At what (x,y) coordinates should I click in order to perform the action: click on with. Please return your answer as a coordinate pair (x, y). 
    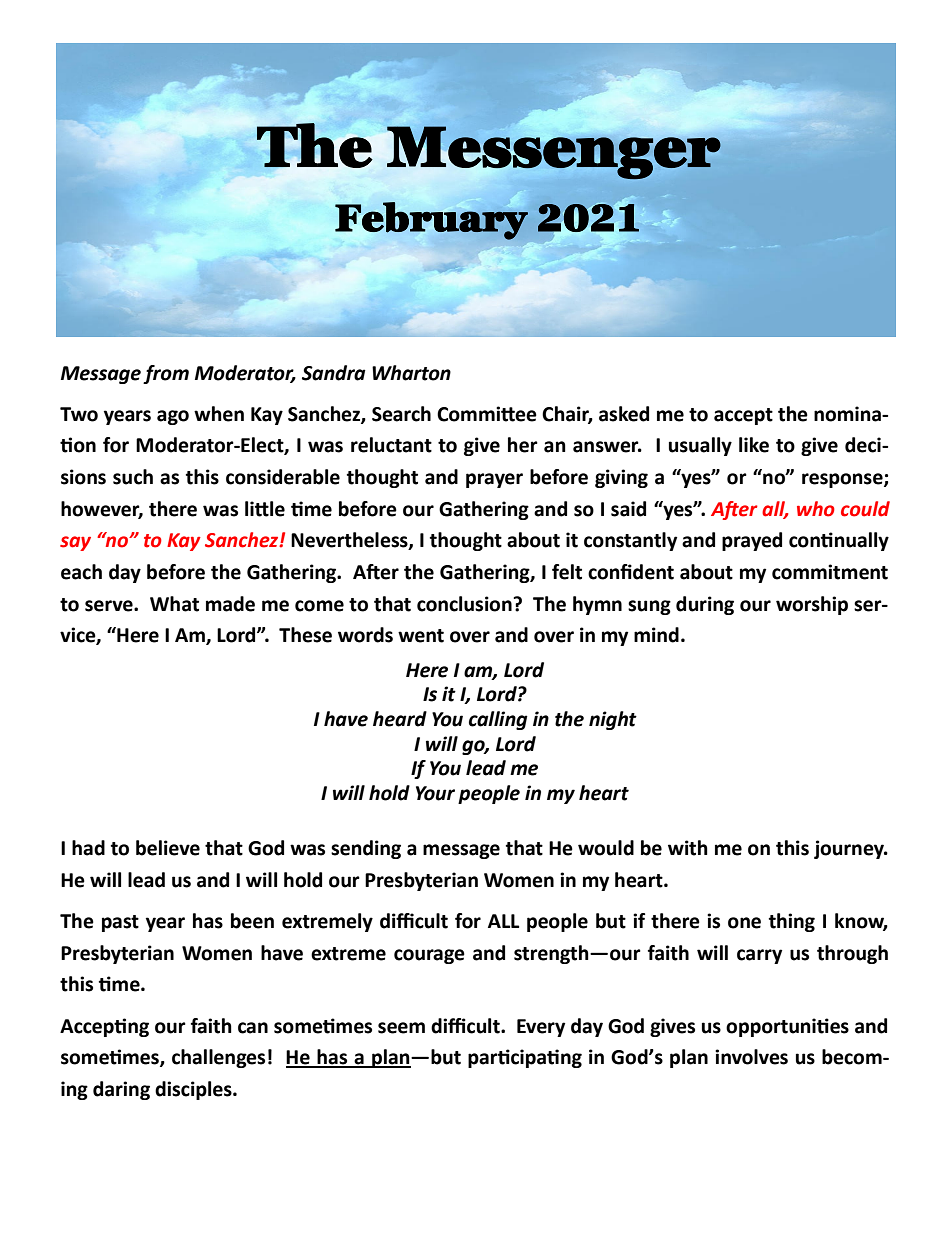
    Looking at the image, I should click on (688, 848).
